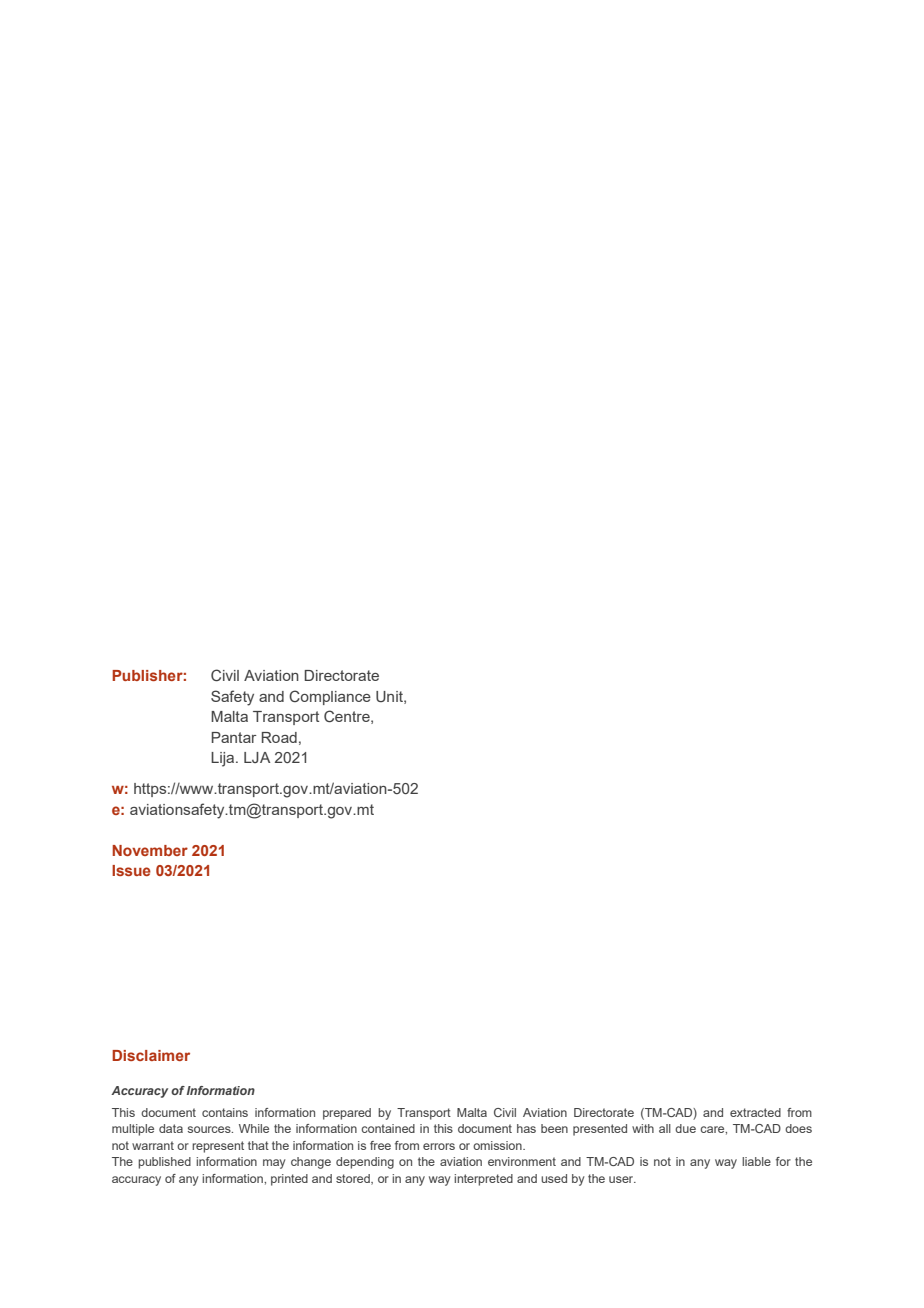  Describe the element at coordinates (483, 1180) in the screenshot. I see `interpreted` at that location.
